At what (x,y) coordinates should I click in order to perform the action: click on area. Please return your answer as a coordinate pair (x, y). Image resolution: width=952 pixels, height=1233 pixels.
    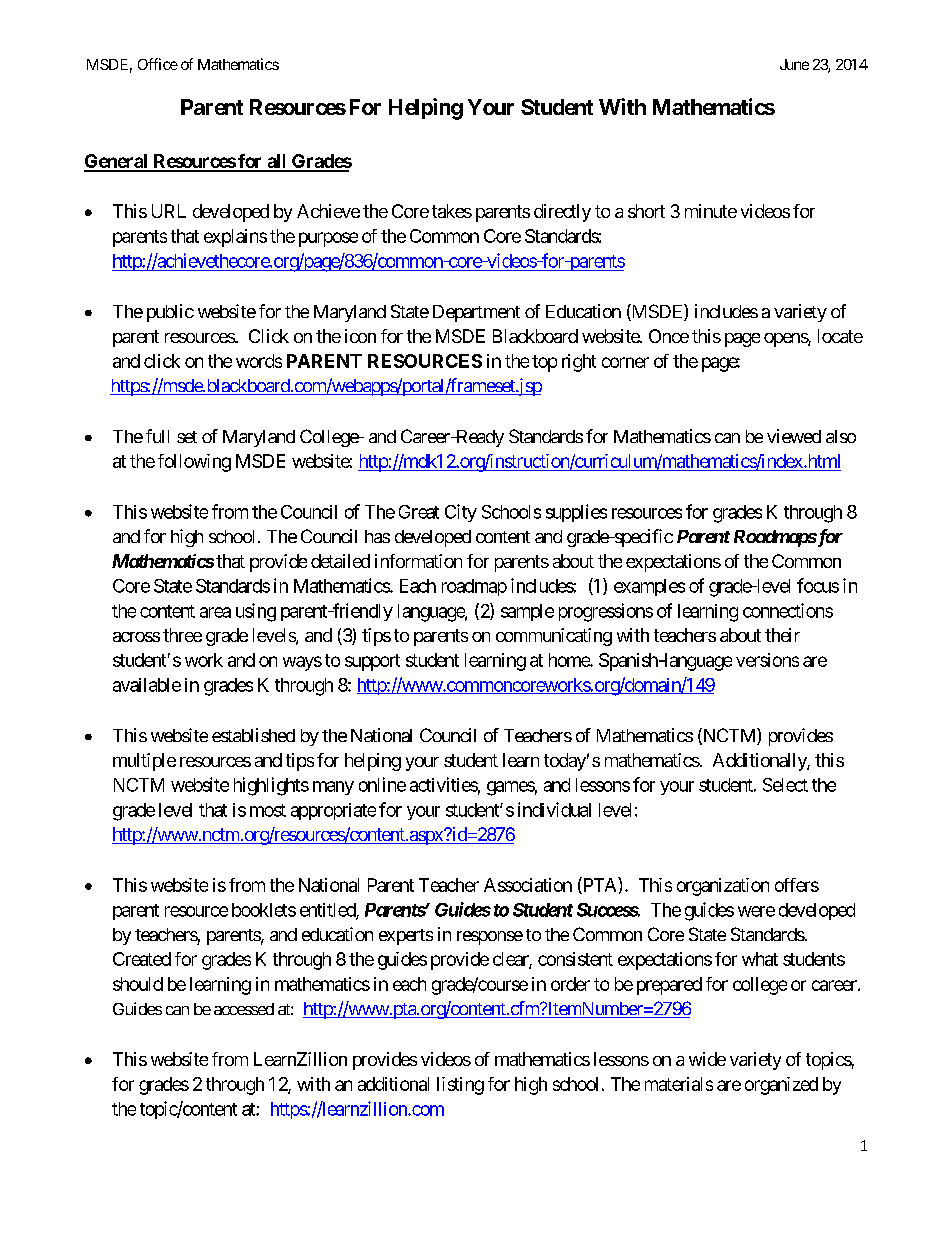
    Looking at the image, I should click on (215, 612).
